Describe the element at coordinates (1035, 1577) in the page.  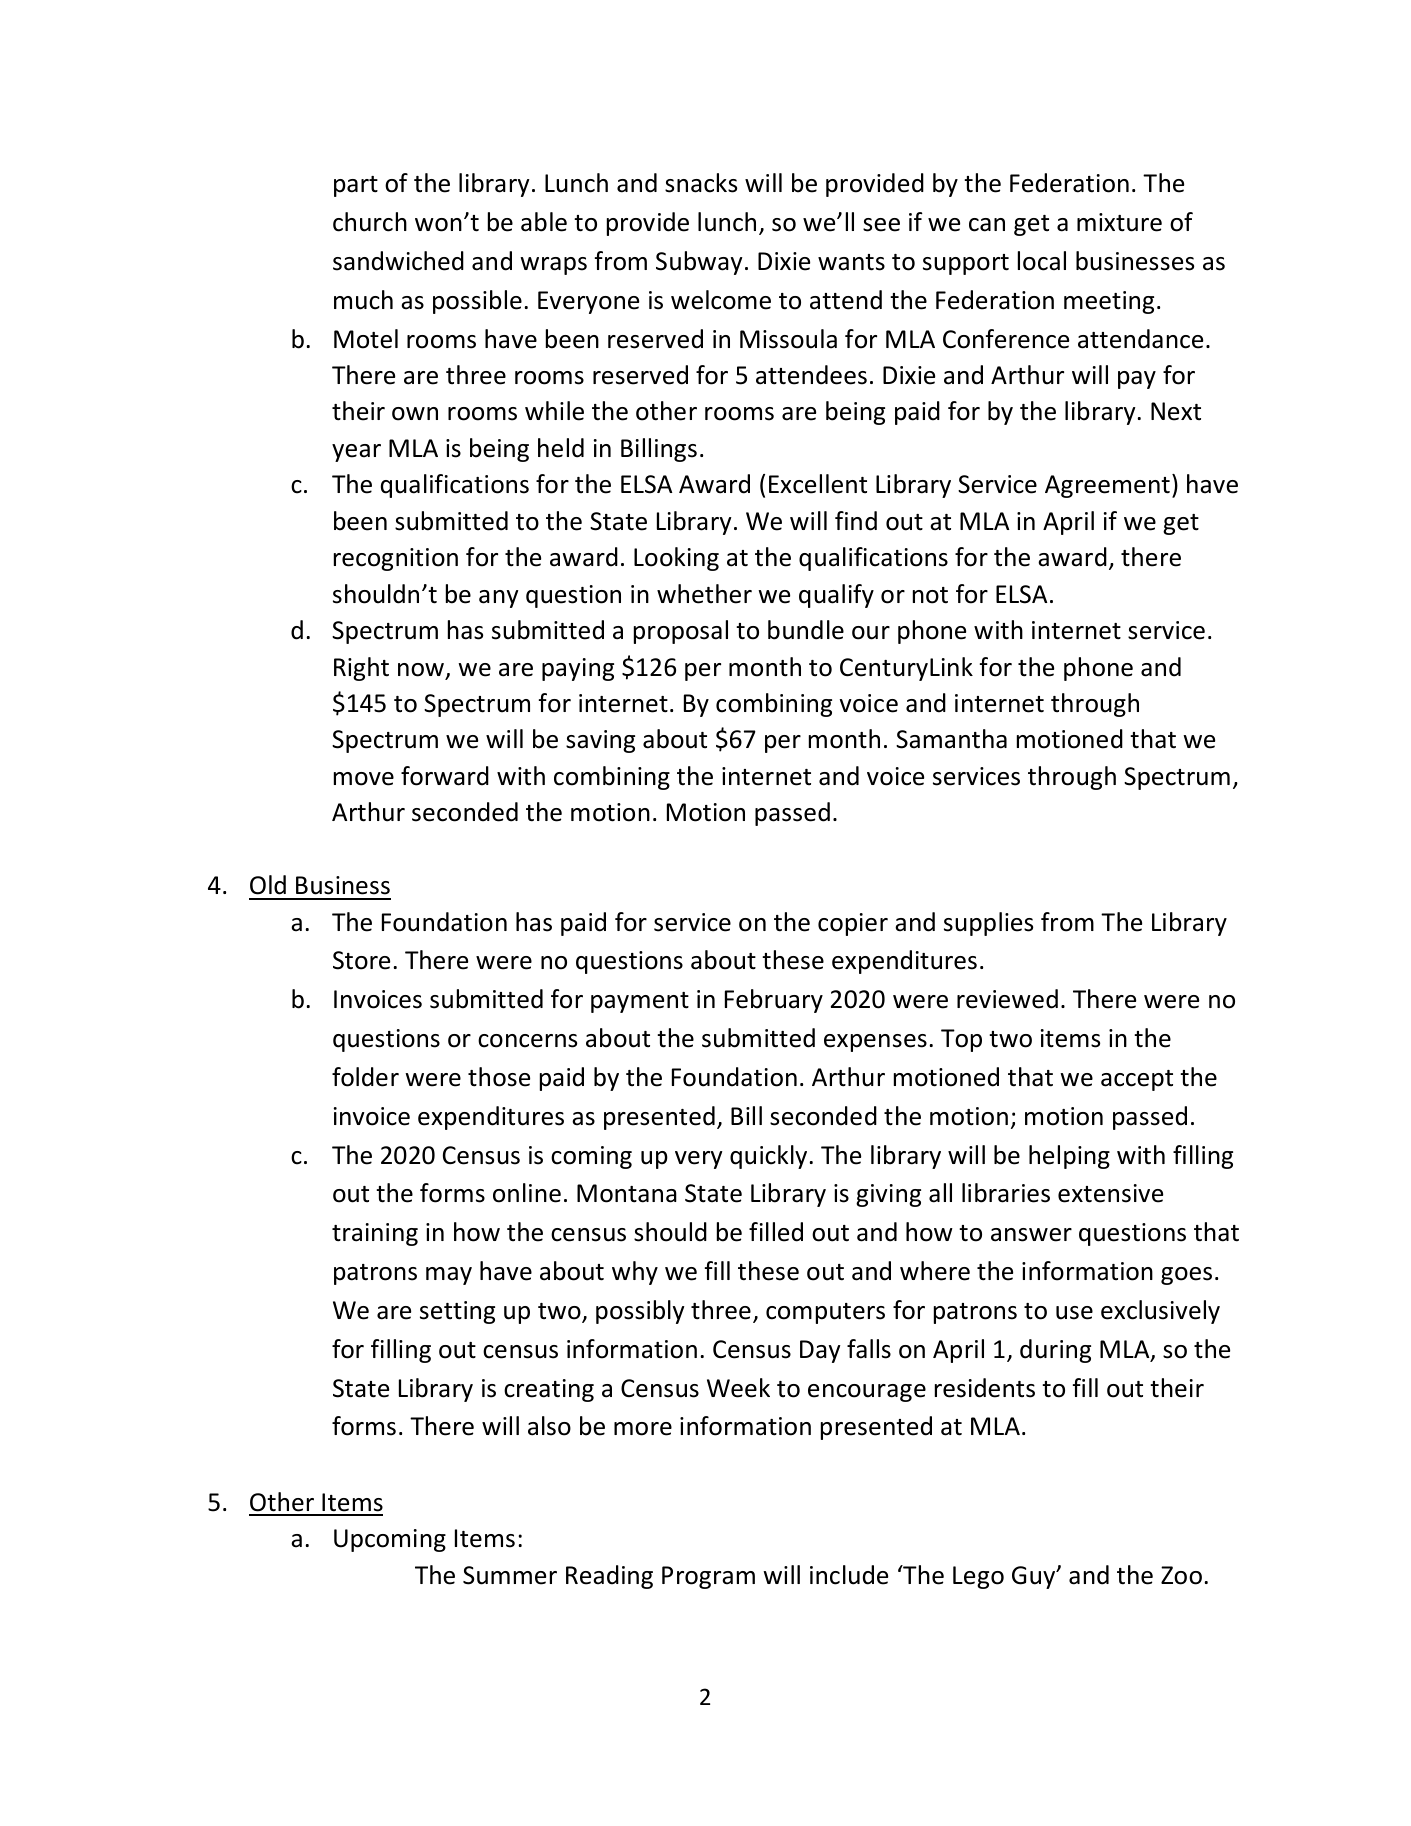
I see `Guy` at that location.
